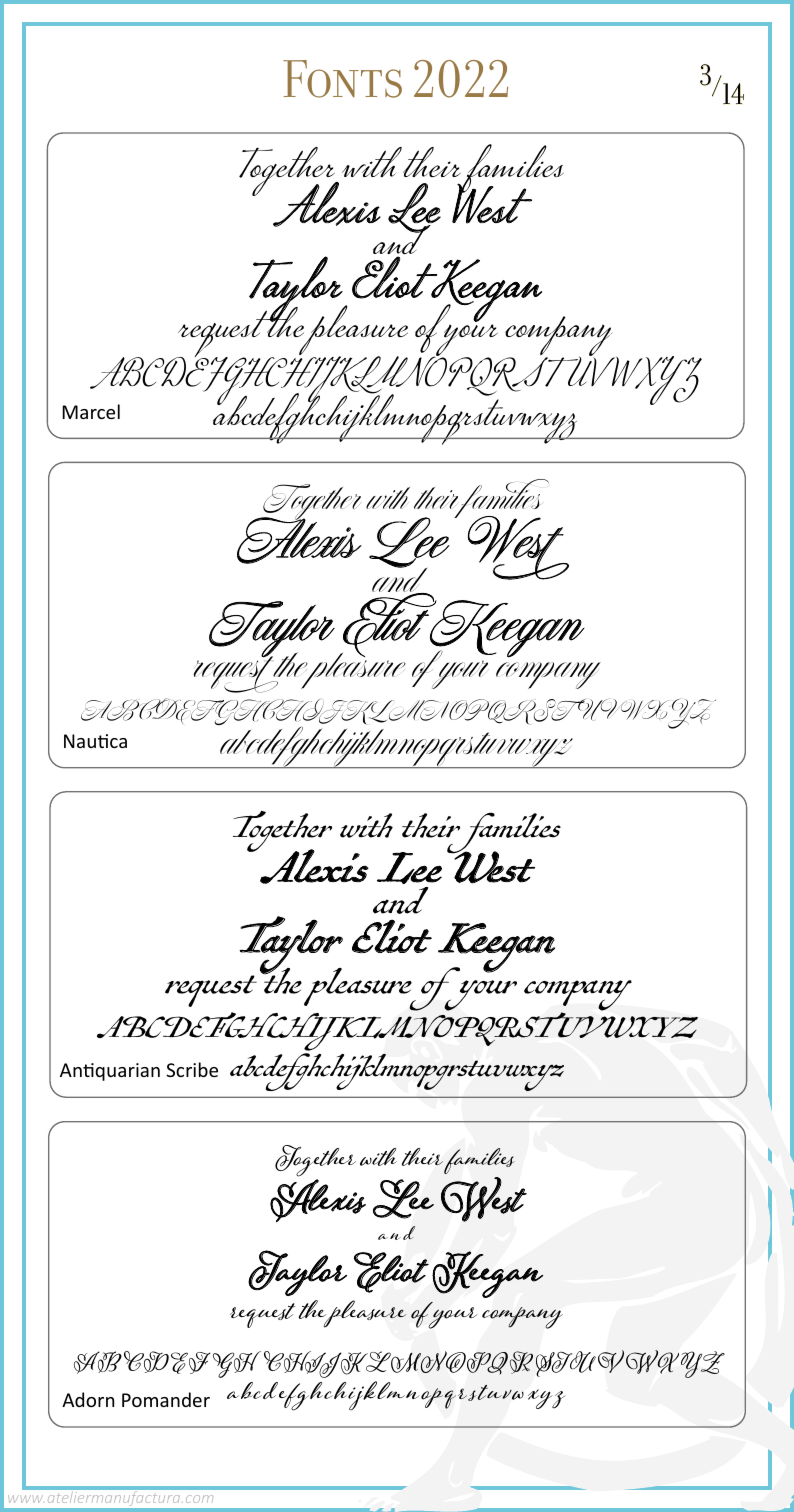 The height and width of the page is (1512, 794). What do you see at coordinates (88, 1399) in the page?
I see `Adorn` at bounding box center [88, 1399].
